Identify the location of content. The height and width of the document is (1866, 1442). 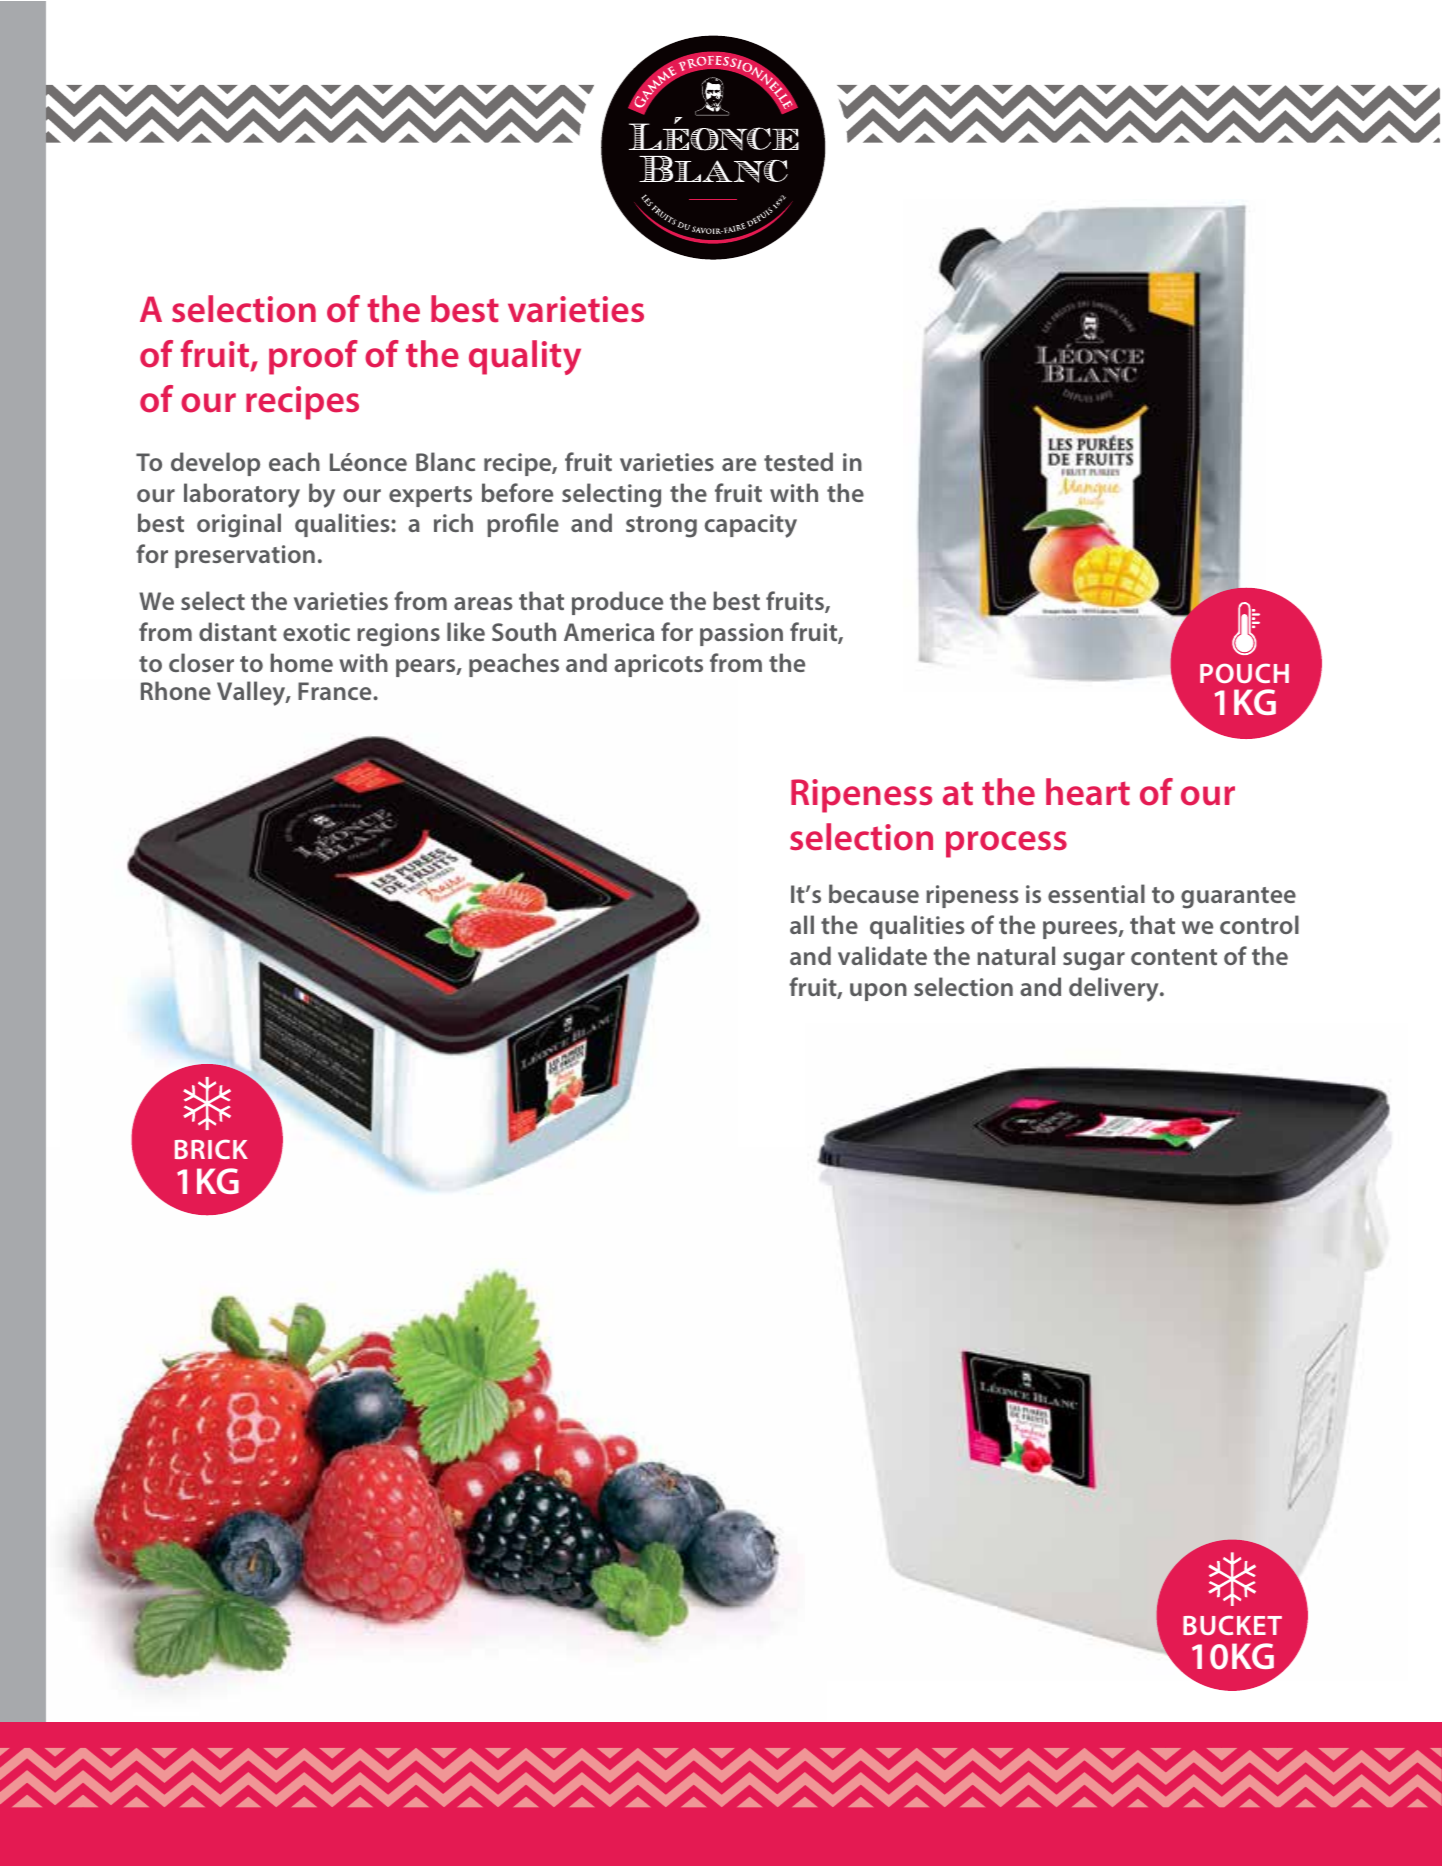
(1174, 957).
